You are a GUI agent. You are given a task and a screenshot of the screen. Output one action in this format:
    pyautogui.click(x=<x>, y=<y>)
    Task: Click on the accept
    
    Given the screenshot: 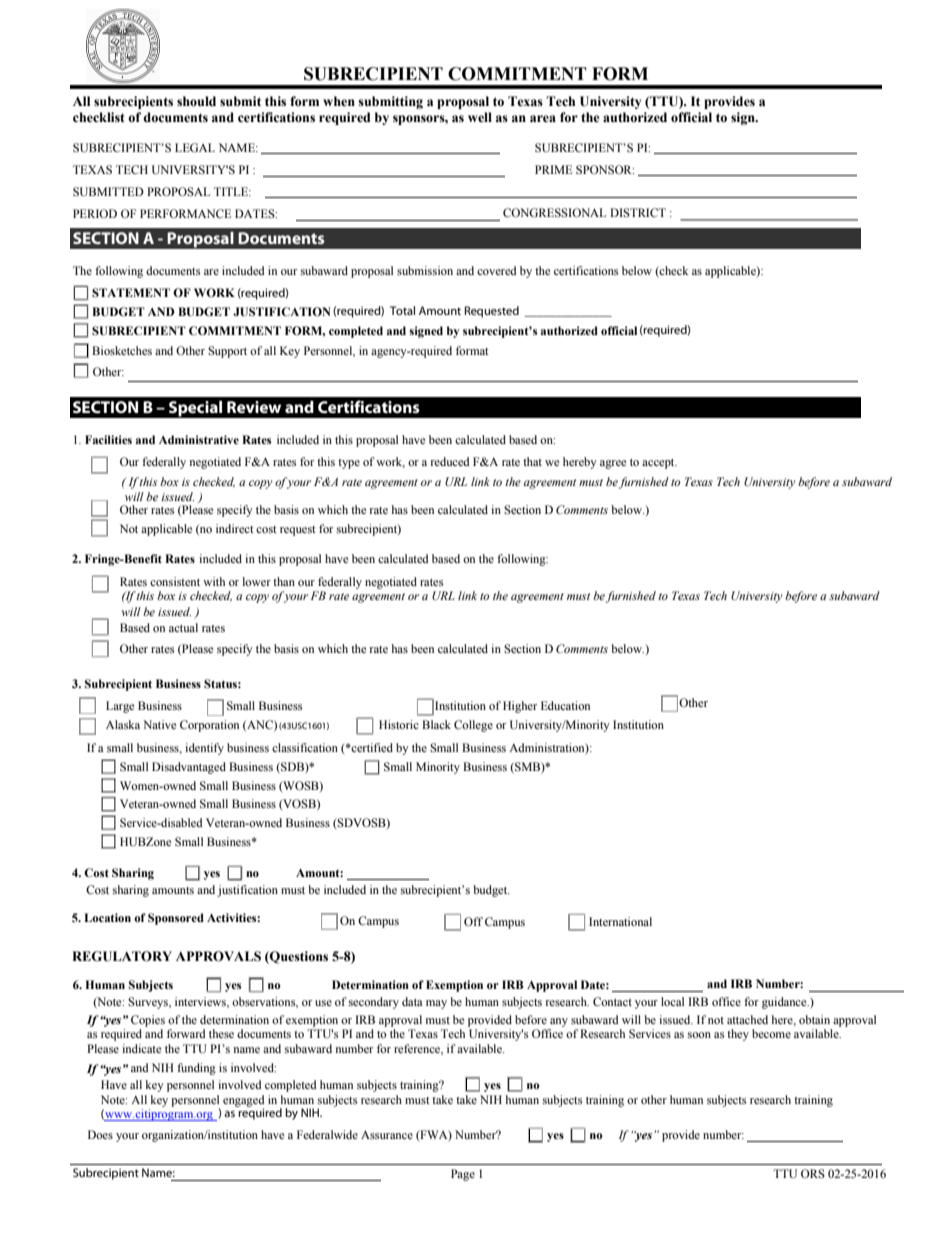 What is the action you would take?
    pyautogui.click(x=659, y=463)
